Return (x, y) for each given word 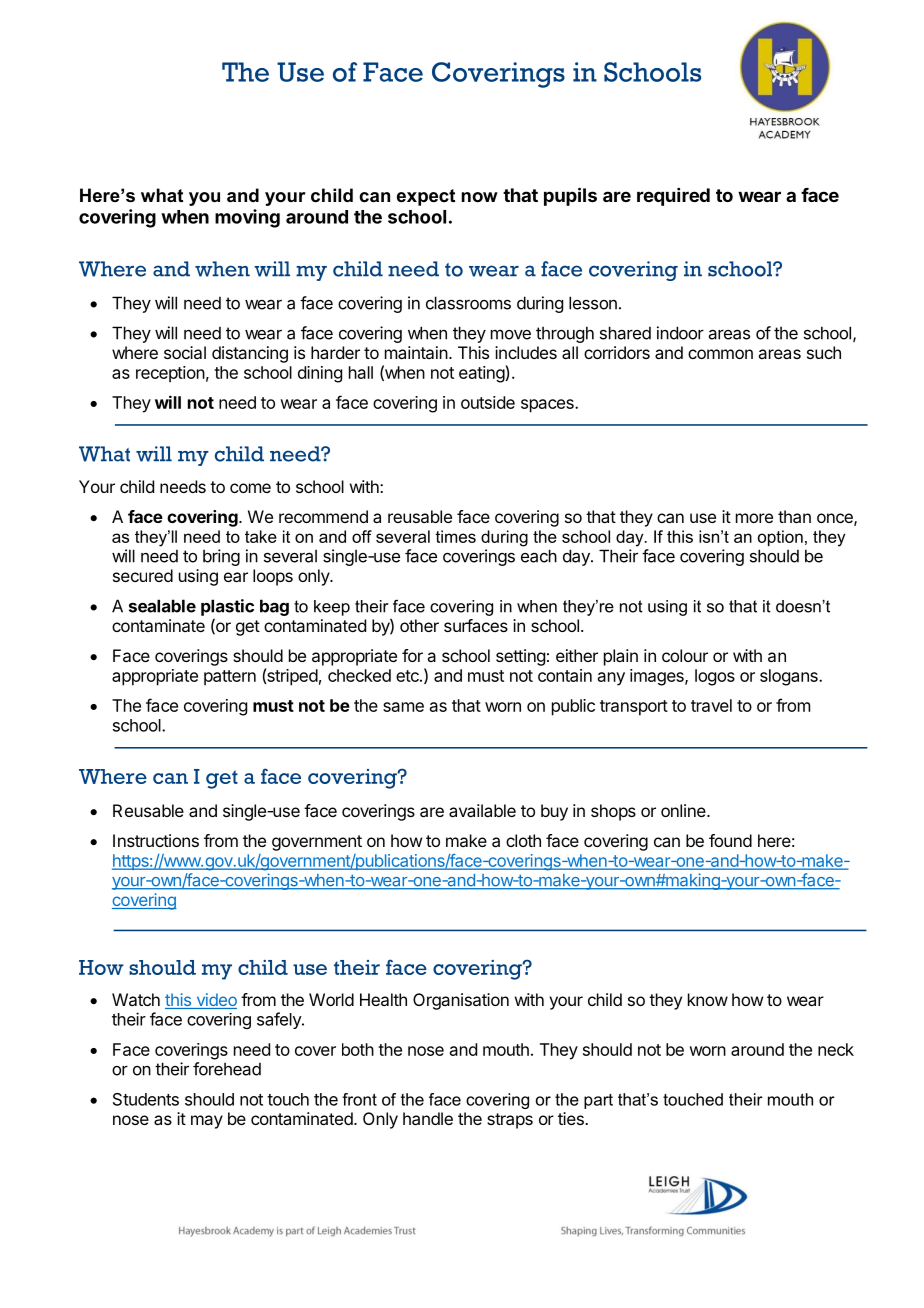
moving (247, 218)
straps (510, 1121)
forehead (227, 1069)
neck (836, 1049)
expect (426, 197)
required (673, 197)
